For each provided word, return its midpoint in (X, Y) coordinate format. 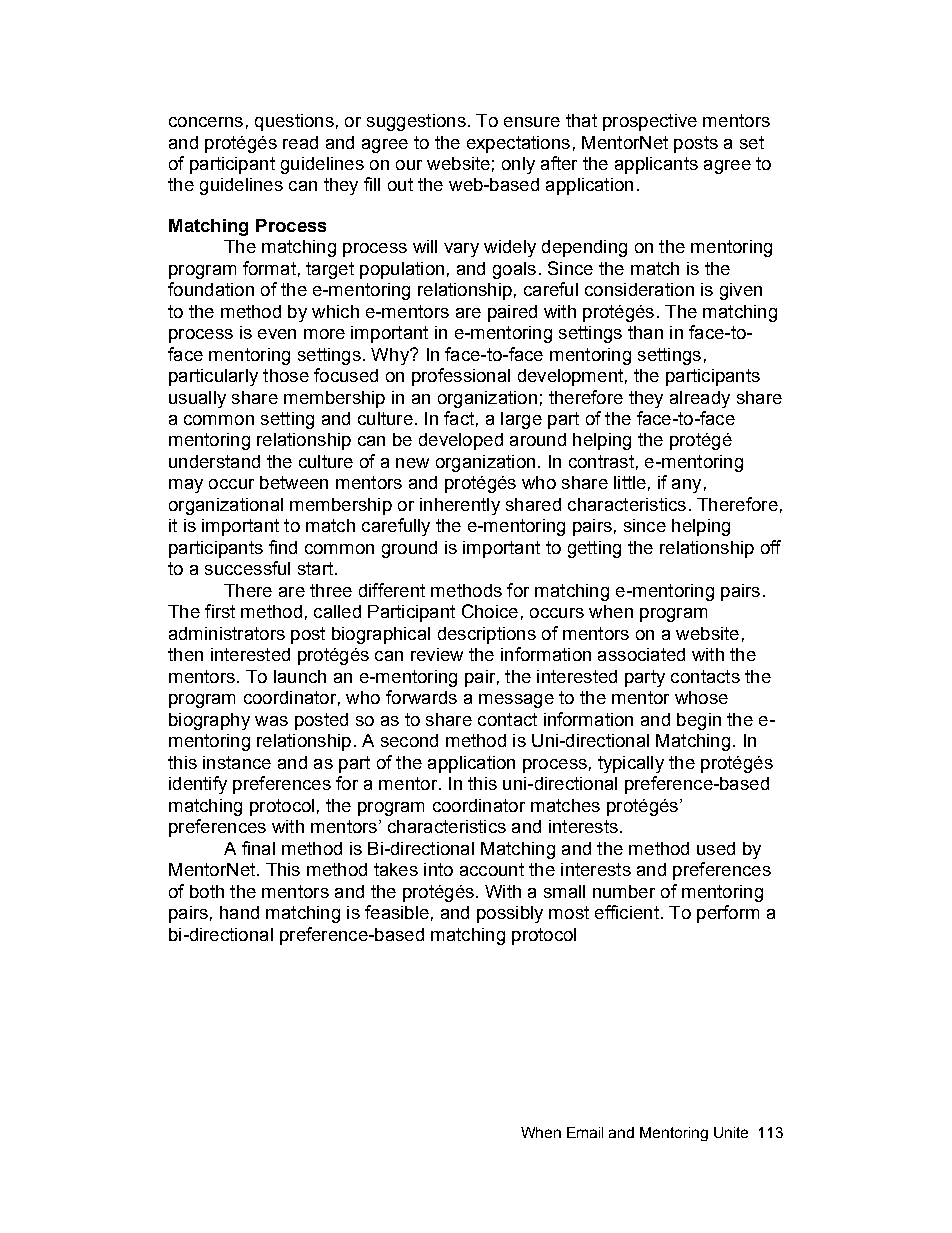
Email (585, 1132)
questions (294, 122)
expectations (518, 144)
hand (239, 912)
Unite (731, 1132)
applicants (656, 165)
